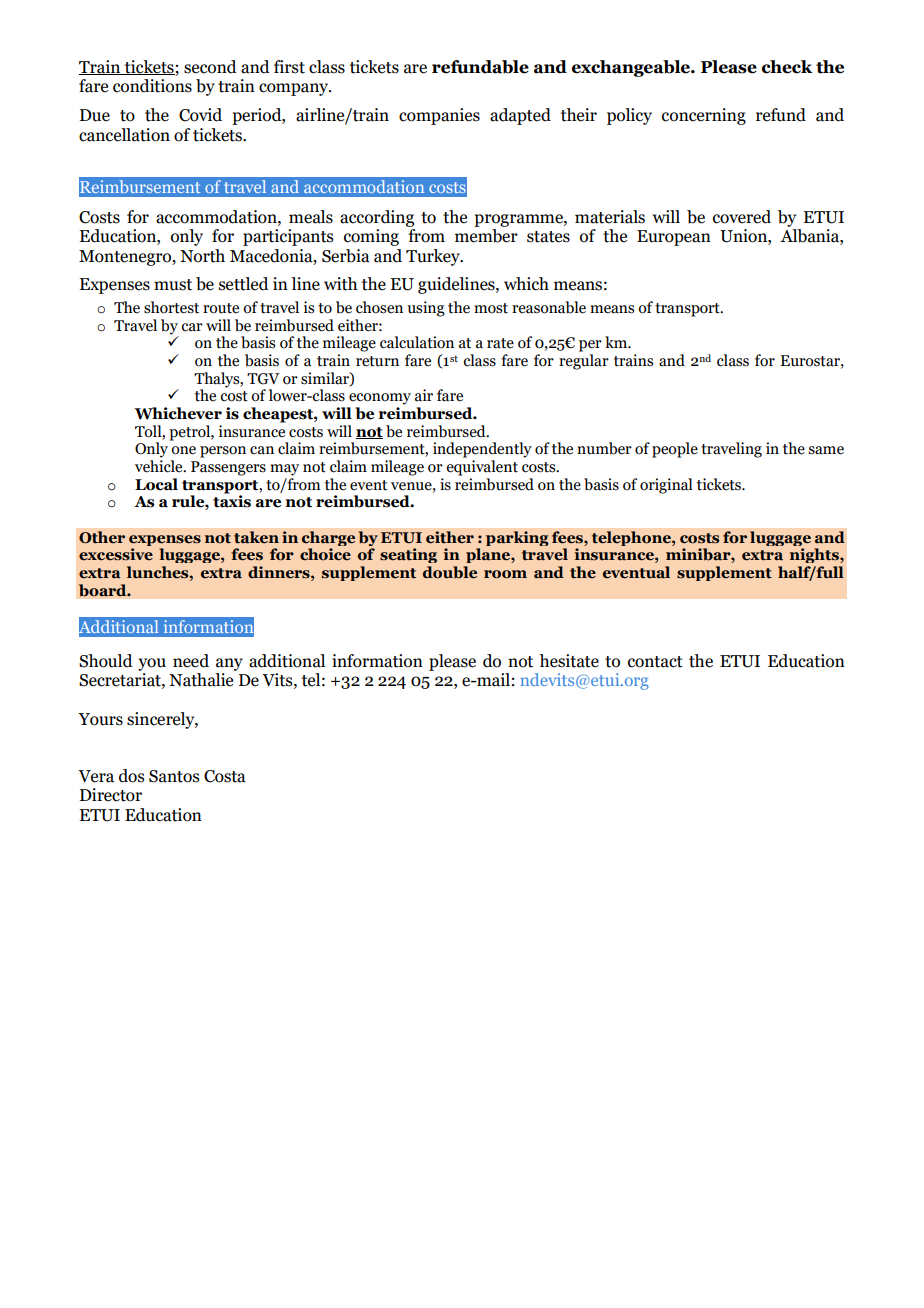  What do you see at coordinates (223, 452) in the page?
I see `person` at bounding box center [223, 452].
